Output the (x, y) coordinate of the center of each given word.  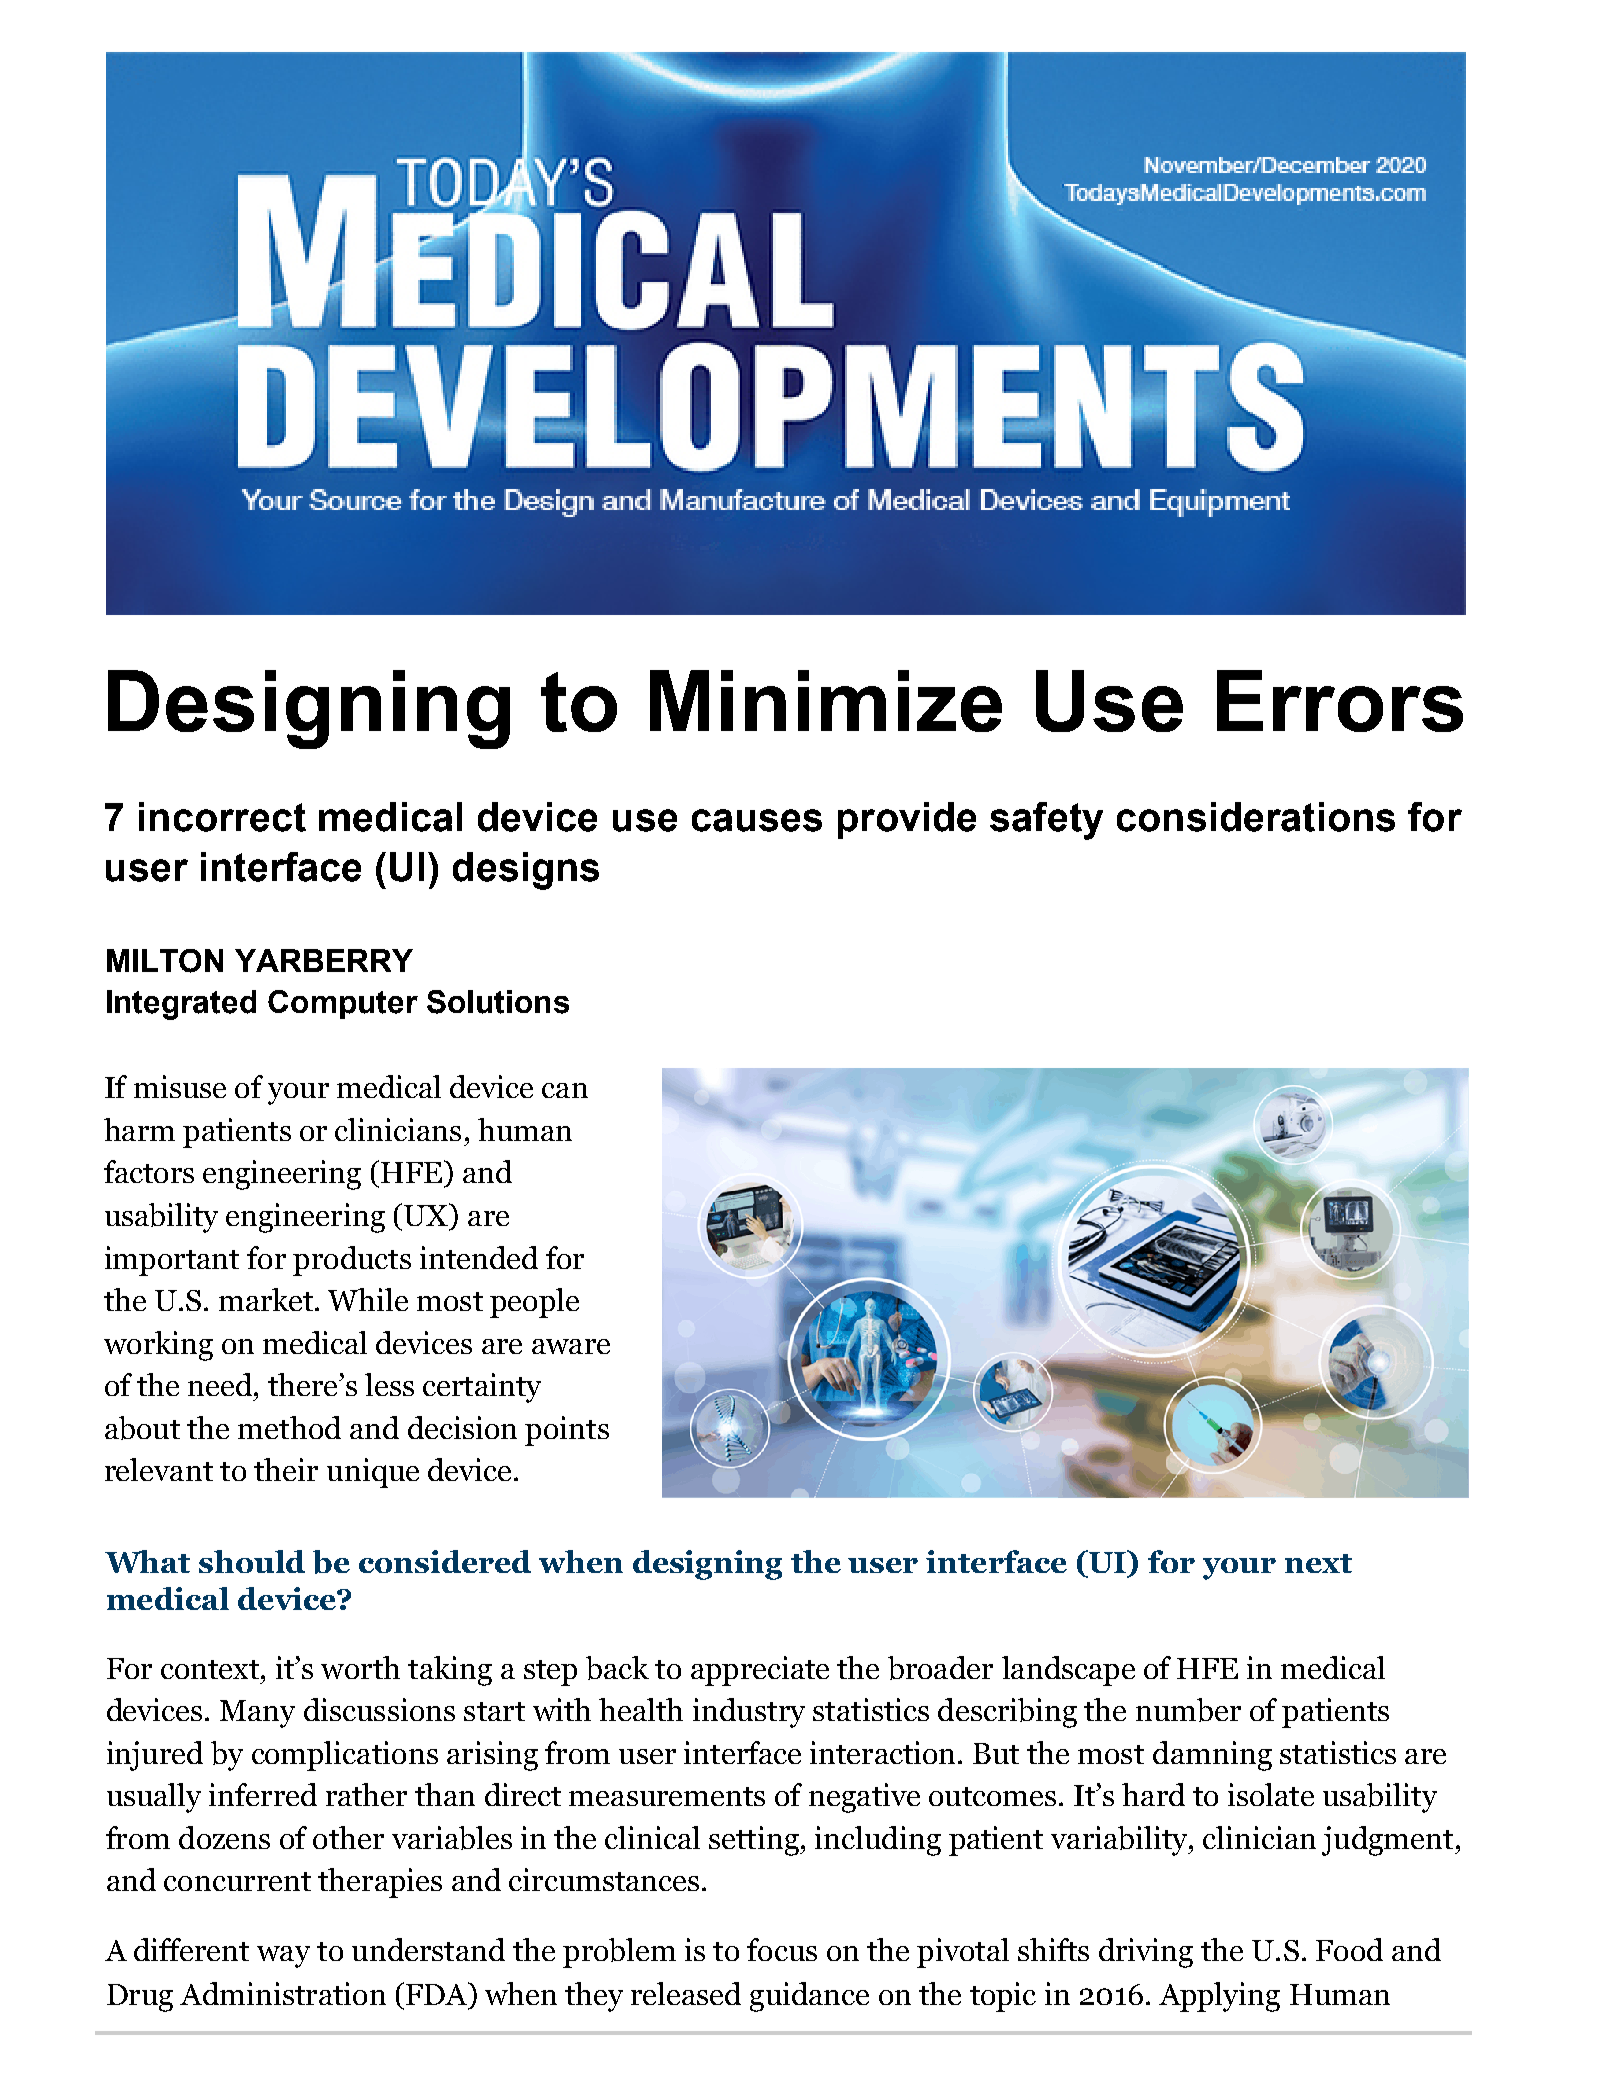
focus (782, 1949)
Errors (1340, 701)
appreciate (760, 1671)
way (283, 1957)
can (565, 1090)
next (1318, 1563)
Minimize (826, 701)
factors (149, 1171)
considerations (1256, 817)
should (252, 1561)
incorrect (222, 817)
